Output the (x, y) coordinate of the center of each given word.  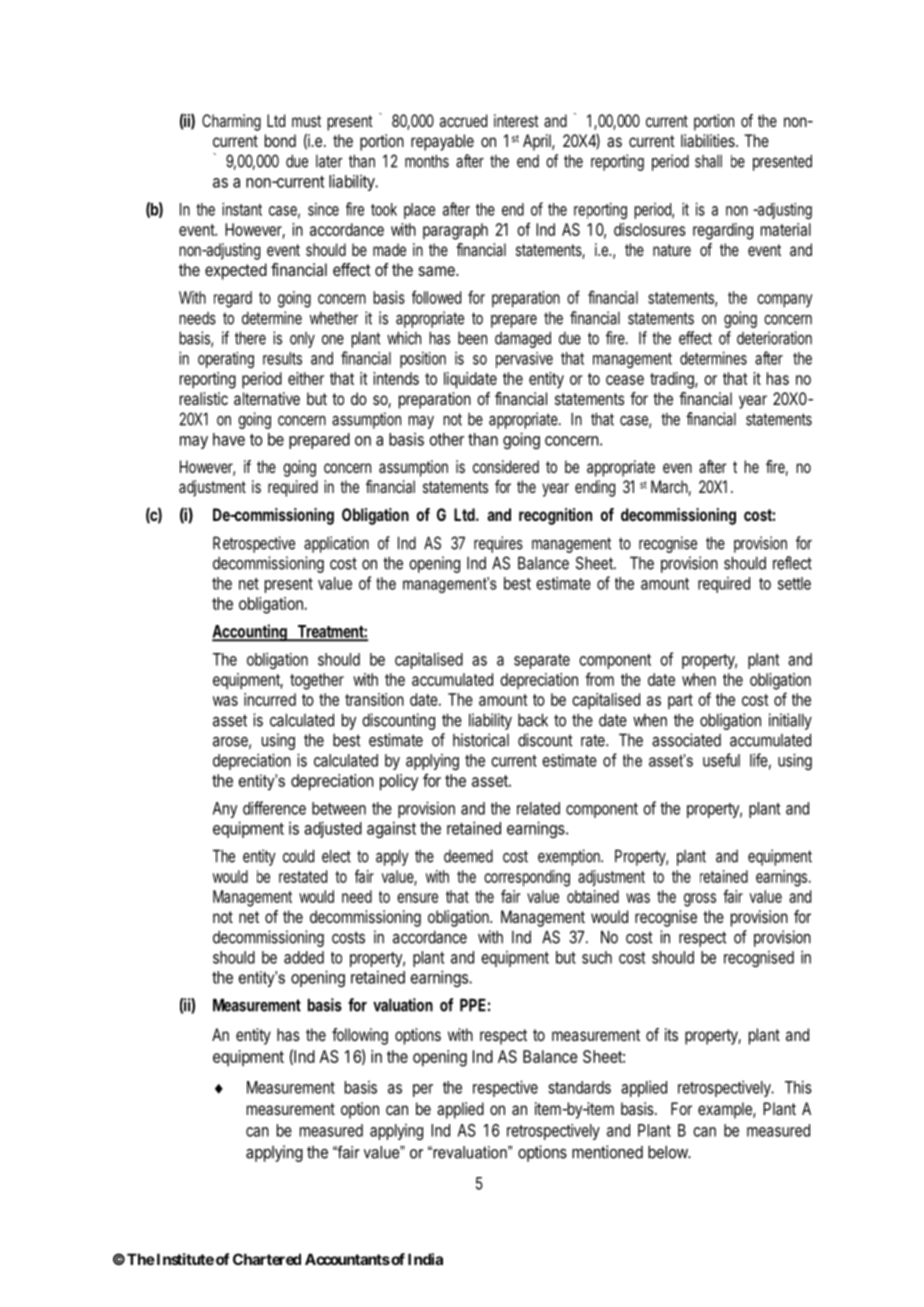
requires (498, 544)
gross (700, 900)
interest (516, 120)
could (298, 856)
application (336, 544)
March (669, 486)
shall (708, 161)
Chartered (267, 1259)
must (306, 121)
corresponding (527, 878)
